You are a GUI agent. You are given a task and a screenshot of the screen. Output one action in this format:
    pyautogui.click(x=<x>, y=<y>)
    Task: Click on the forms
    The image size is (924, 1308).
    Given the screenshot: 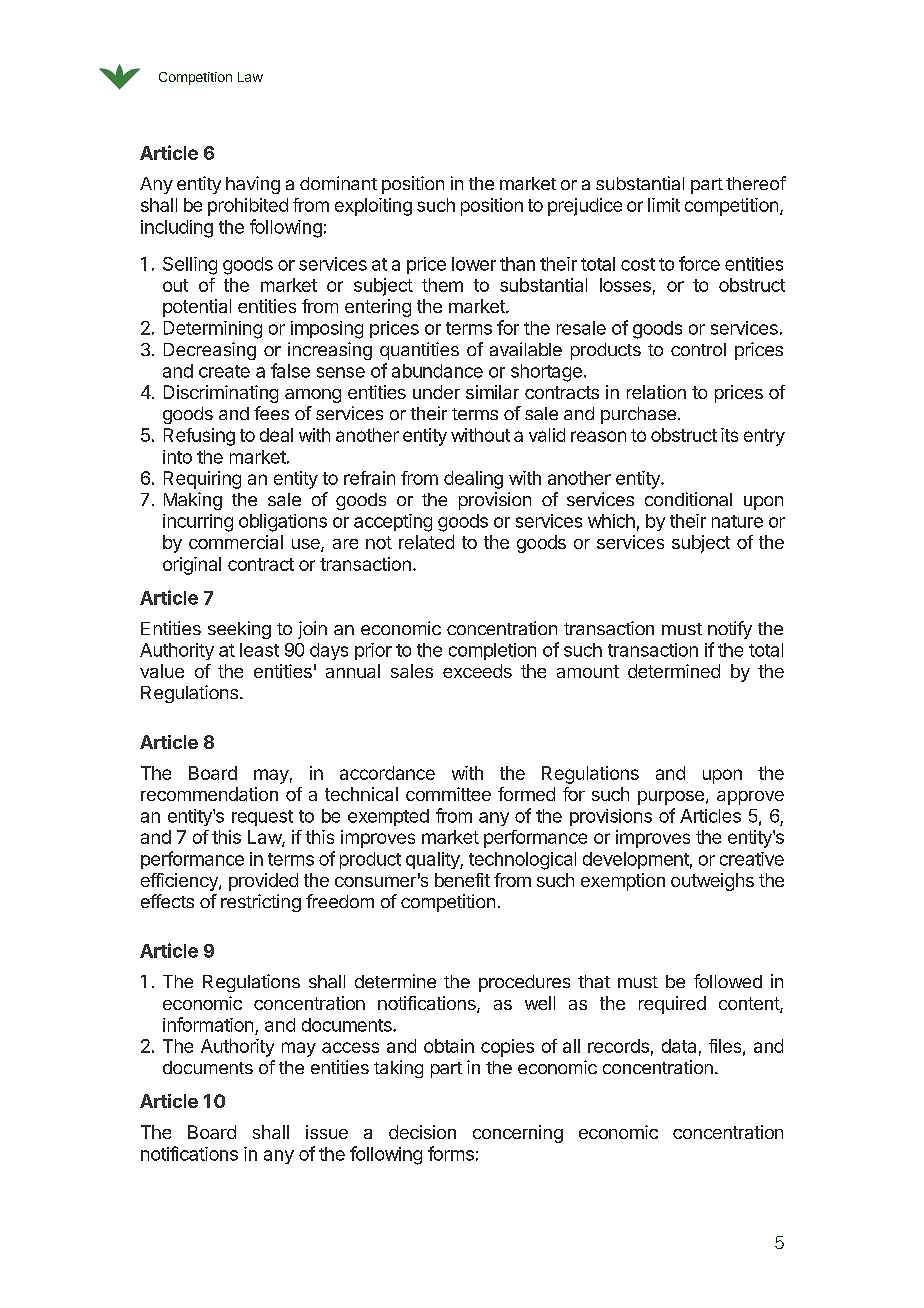 What is the action you would take?
    pyautogui.click(x=451, y=1153)
